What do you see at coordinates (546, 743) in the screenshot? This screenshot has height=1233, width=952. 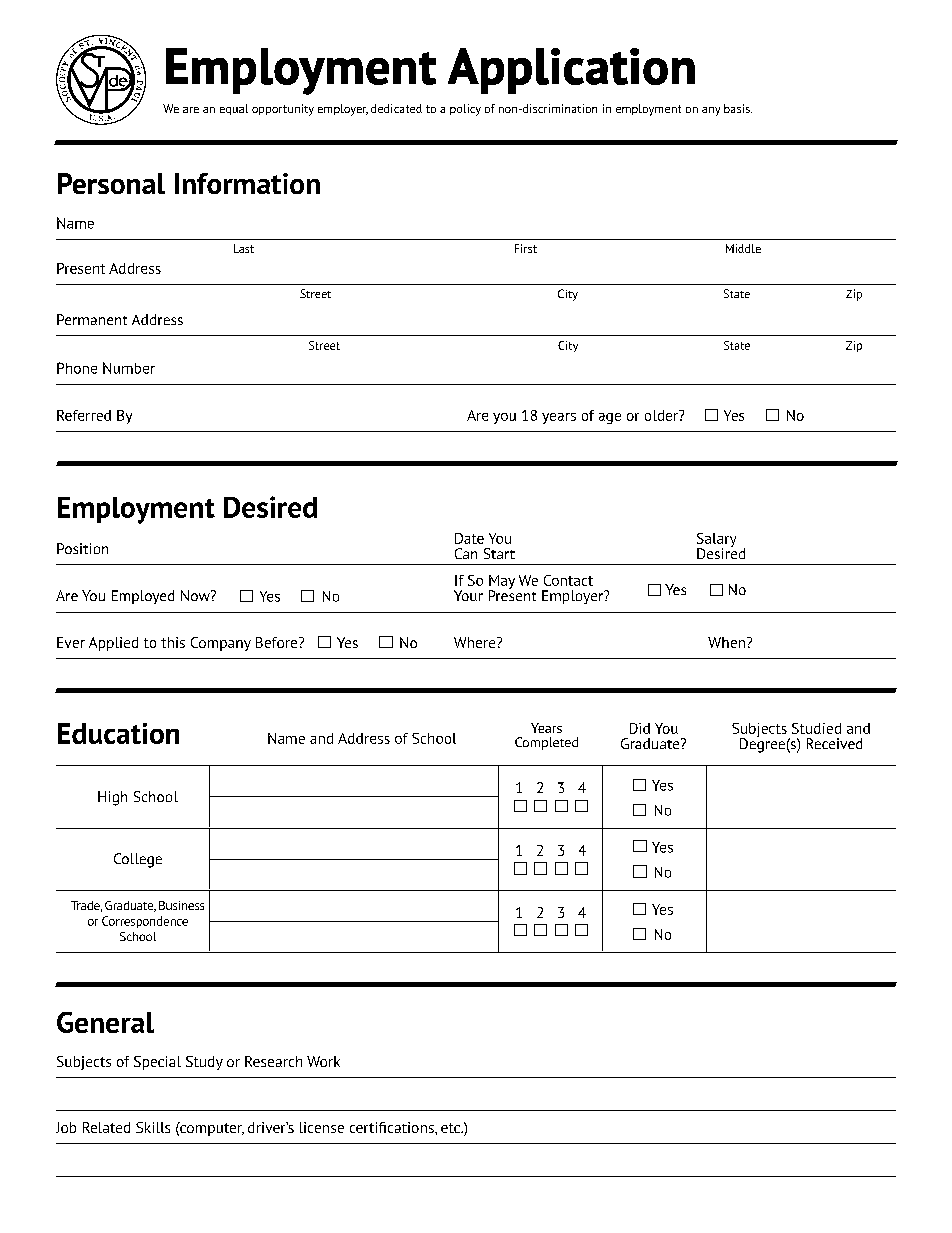 I see `Completed` at bounding box center [546, 743].
